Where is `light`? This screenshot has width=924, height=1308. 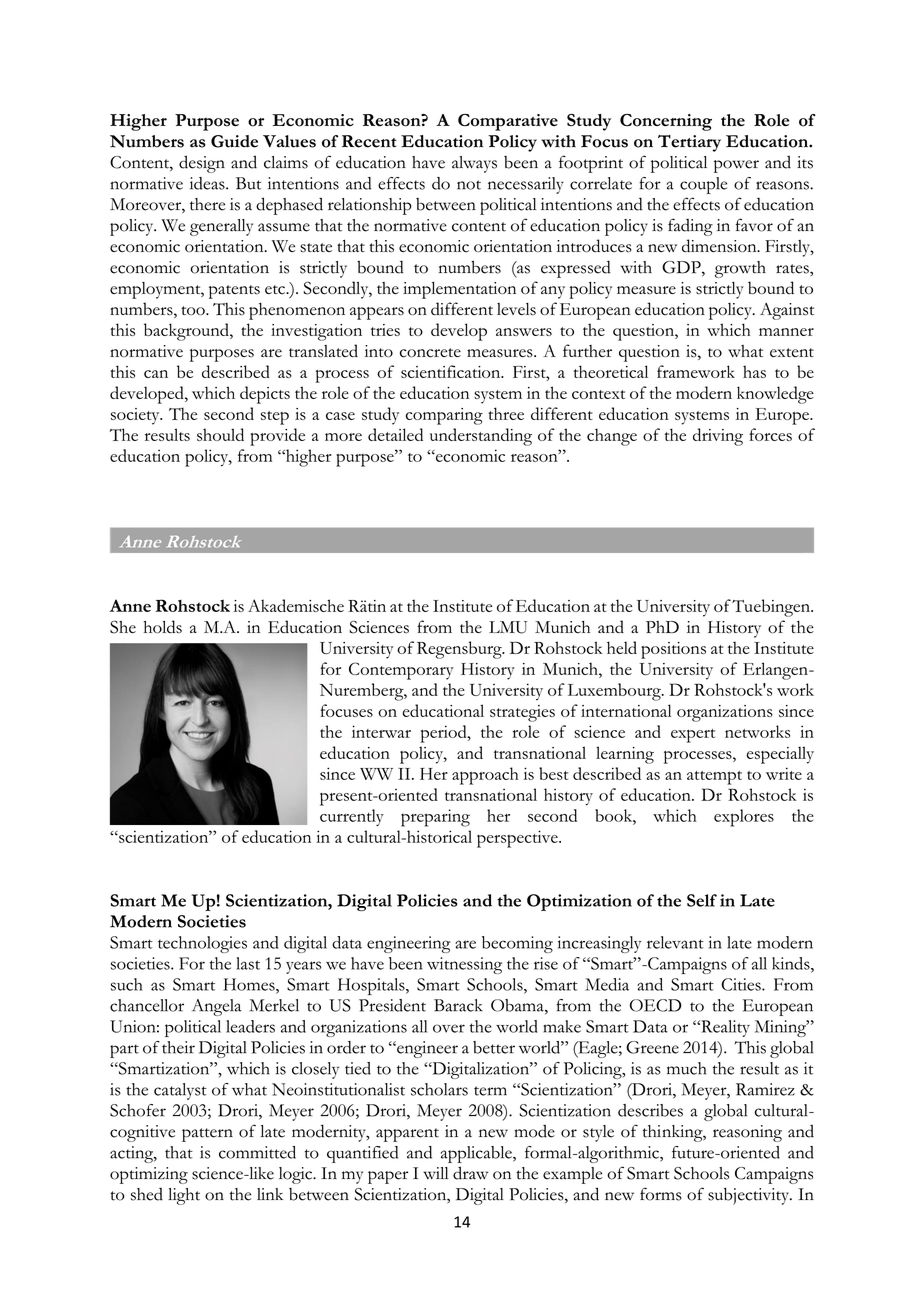
light is located at coordinates (184, 1196).
